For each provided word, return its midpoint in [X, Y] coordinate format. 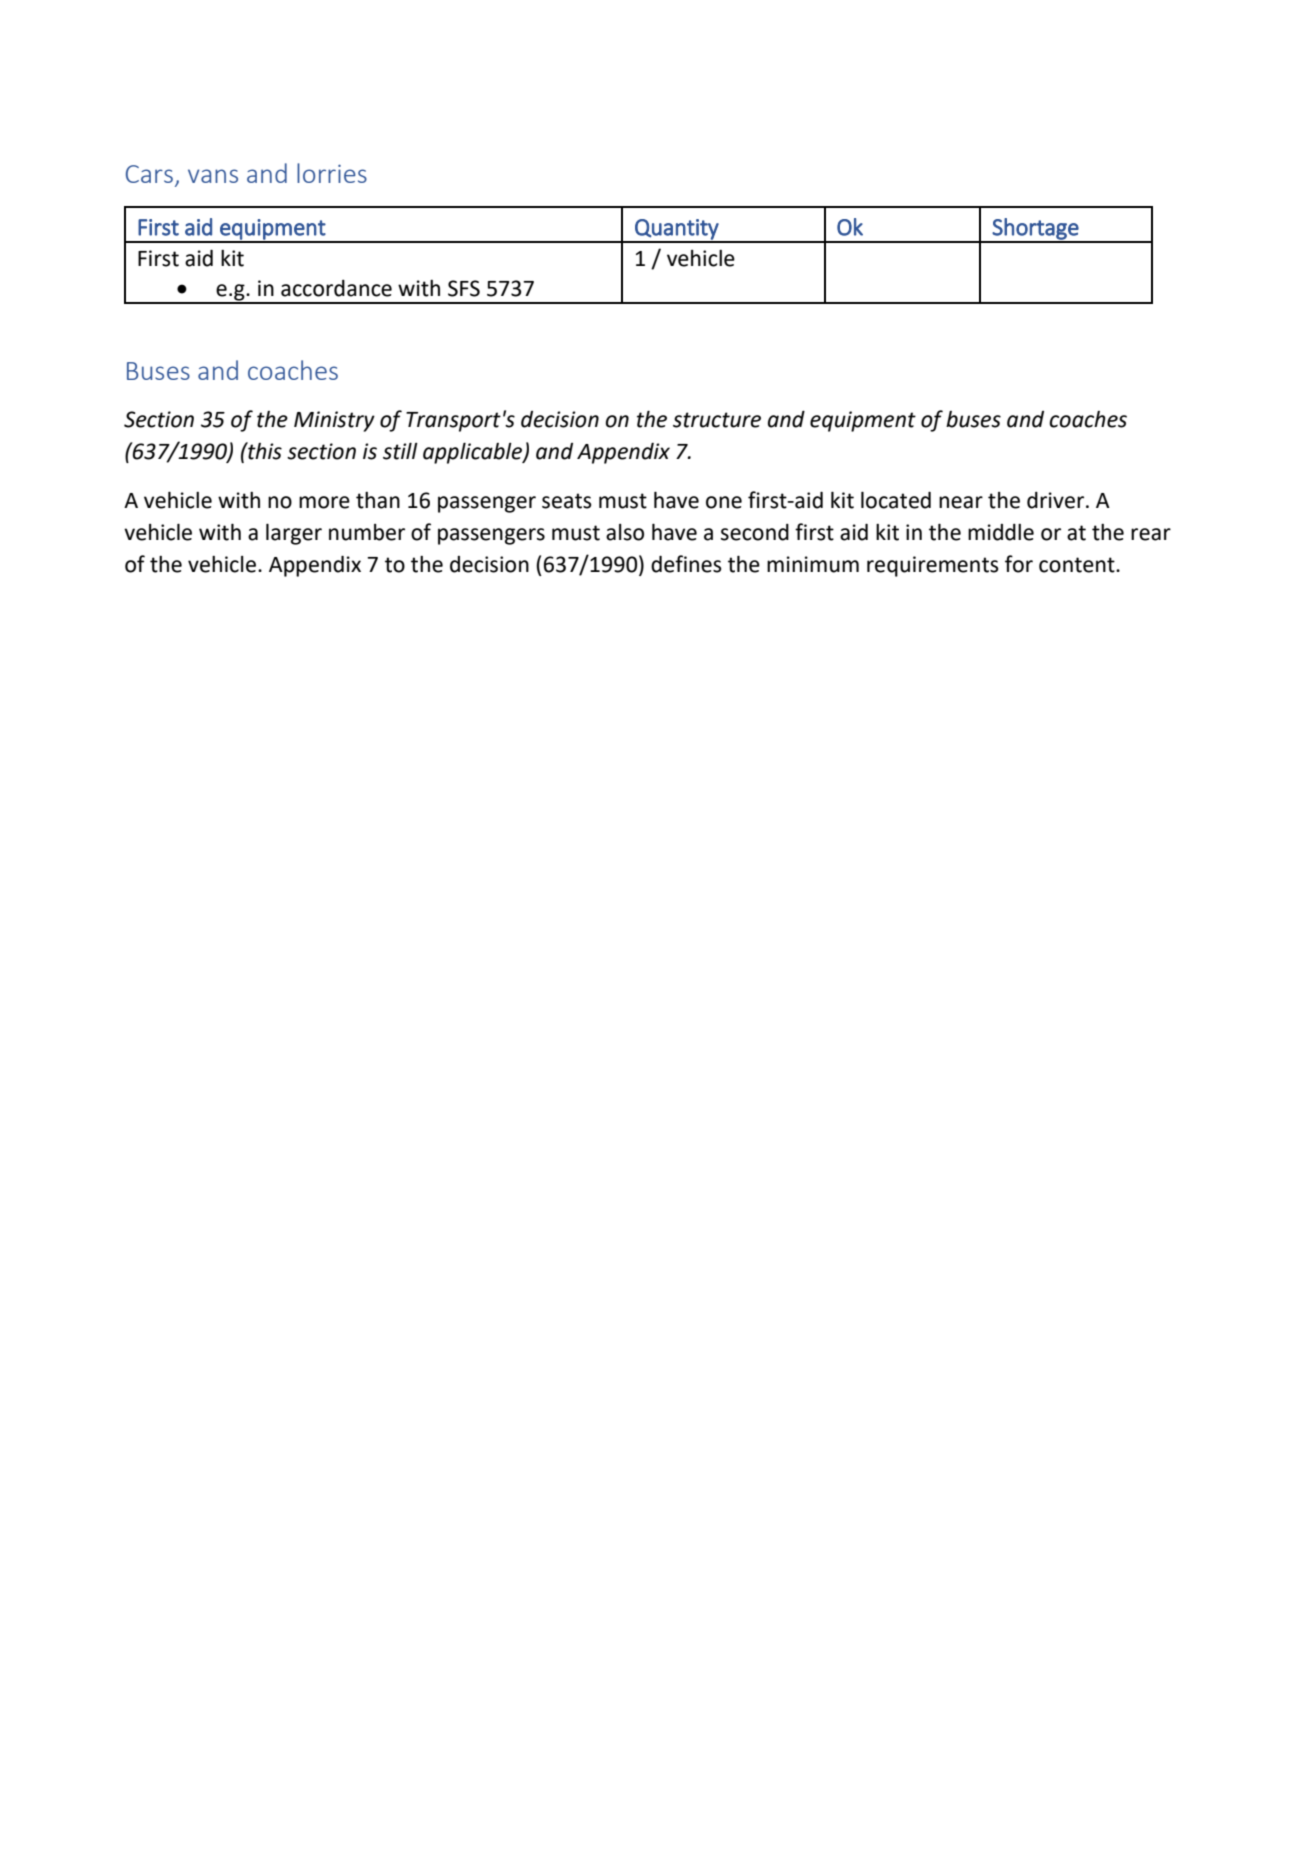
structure [717, 420]
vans [213, 176]
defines [686, 564]
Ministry [334, 421]
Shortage [1036, 230]
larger [294, 534]
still [400, 451]
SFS [464, 288]
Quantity [677, 230]
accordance [336, 288]
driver [1057, 500]
